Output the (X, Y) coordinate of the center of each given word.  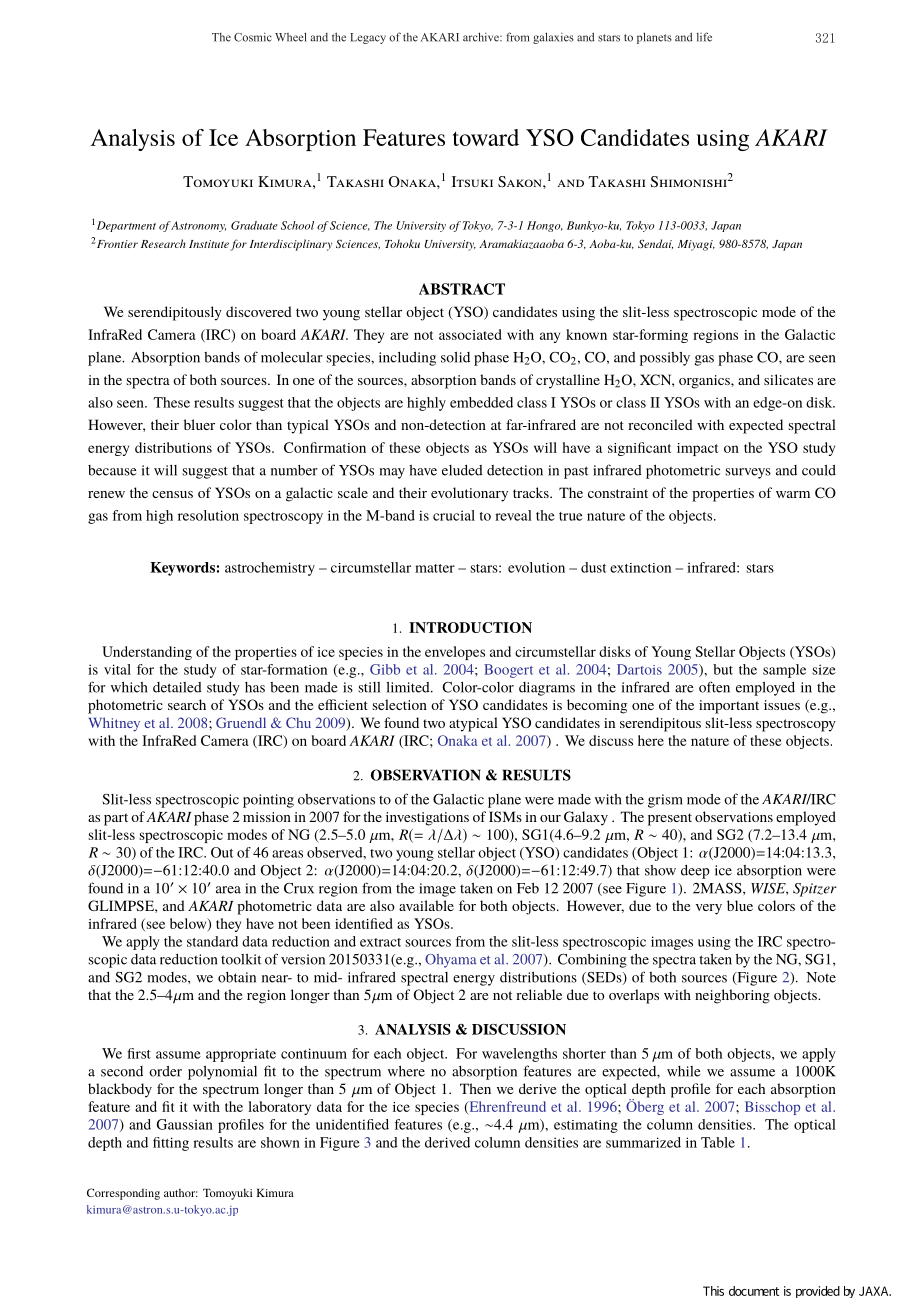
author (181, 1193)
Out (222, 852)
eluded (462, 470)
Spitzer (815, 890)
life (704, 37)
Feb (528, 888)
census (172, 494)
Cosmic (253, 37)
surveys (748, 473)
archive (482, 37)
